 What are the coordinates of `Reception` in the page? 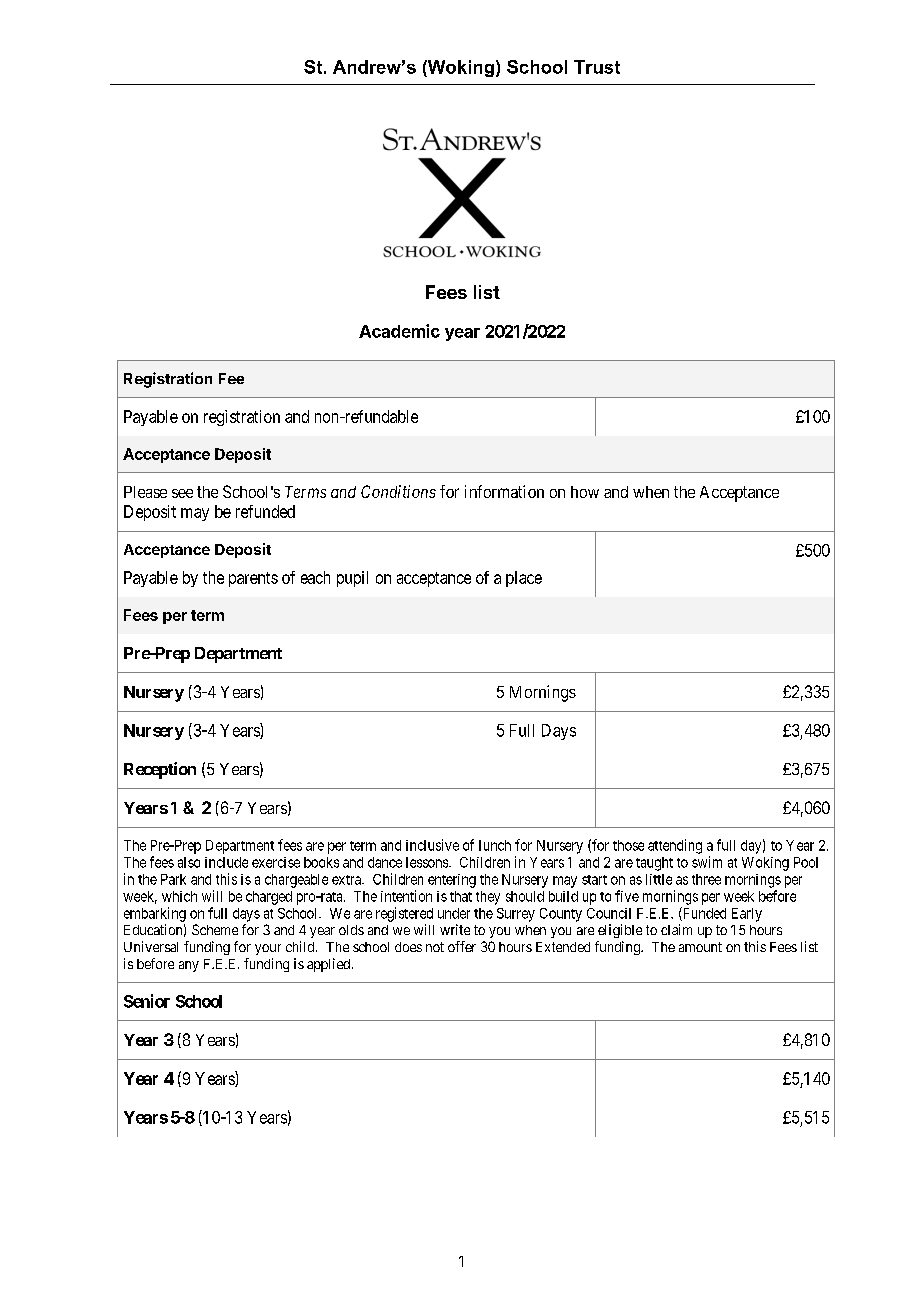 It's located at (160, 770).
